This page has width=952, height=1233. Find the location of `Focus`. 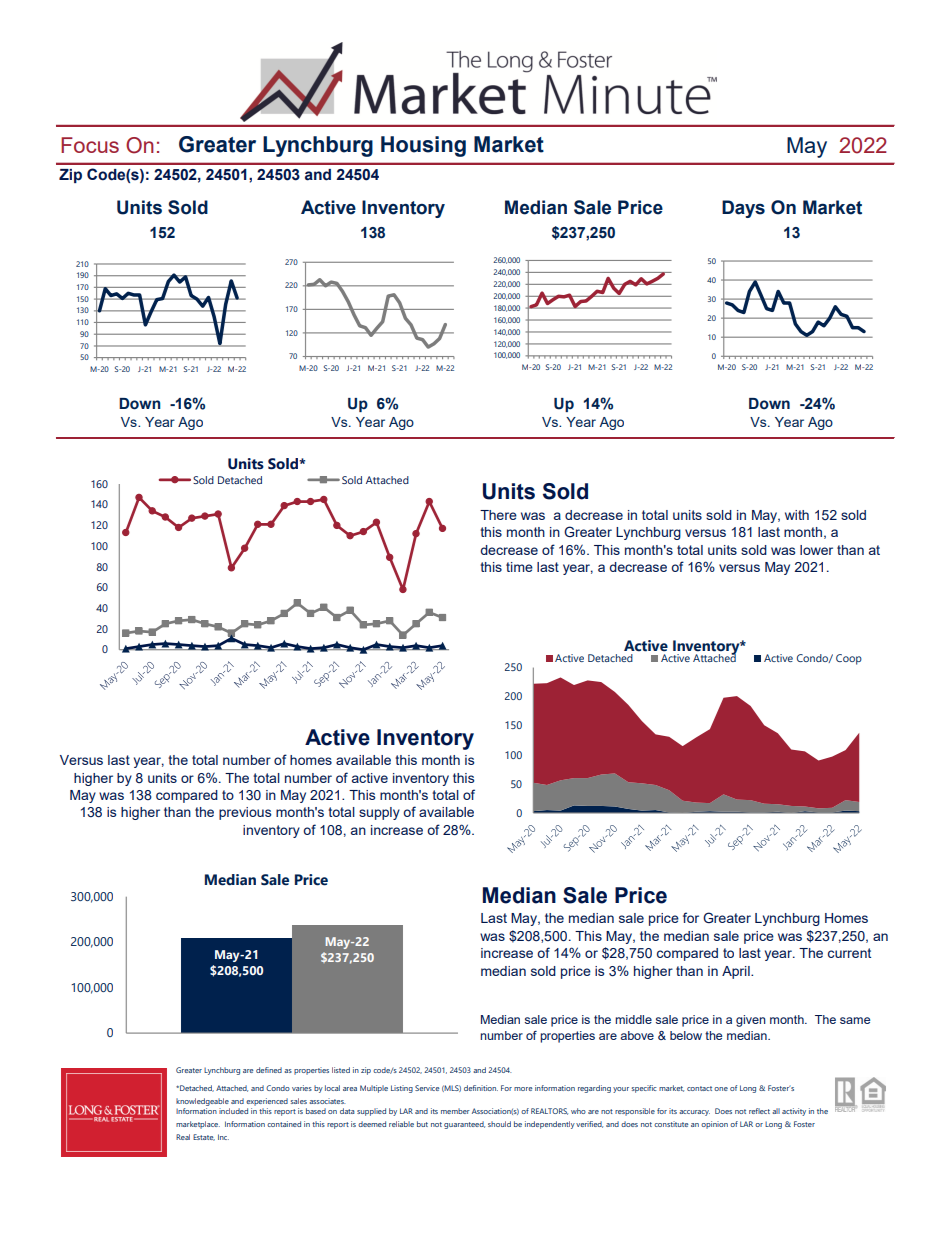

Focus is located at coordinates (90, 145).
